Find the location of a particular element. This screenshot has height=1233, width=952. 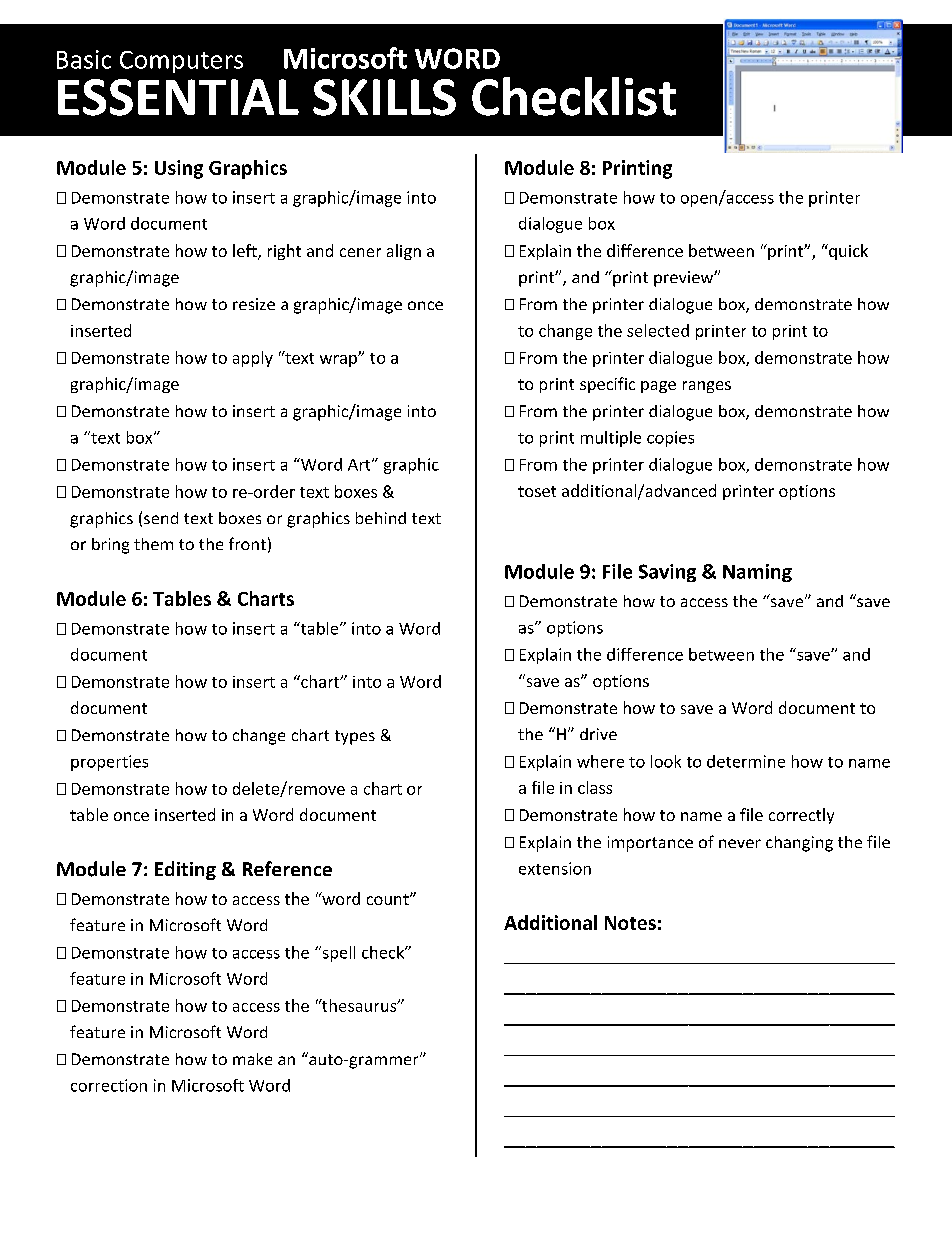

ranges is located at coordinates (707, 387).
